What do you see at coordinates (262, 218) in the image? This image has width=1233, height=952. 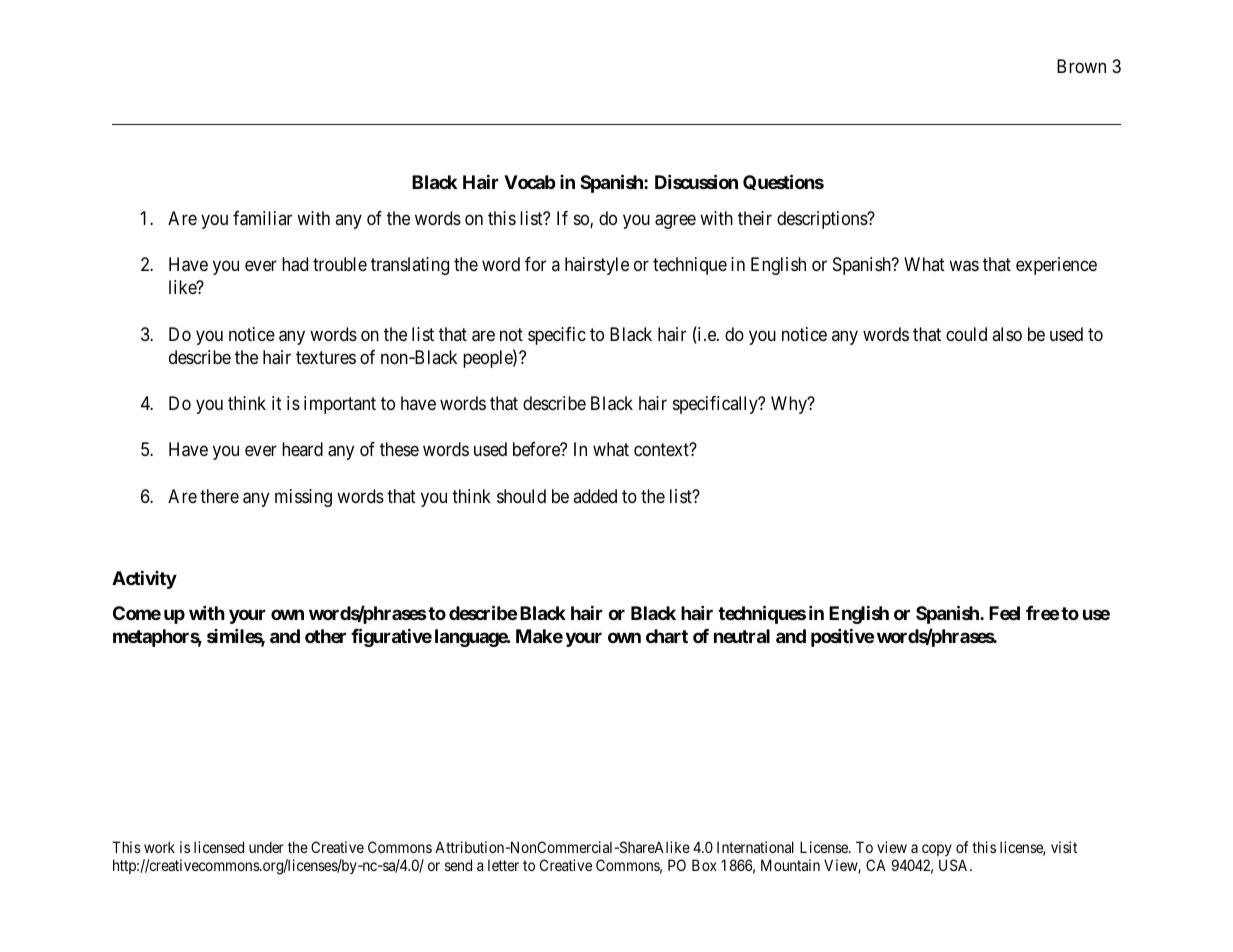 I see `familiar` at bounding box center [262, 218].
